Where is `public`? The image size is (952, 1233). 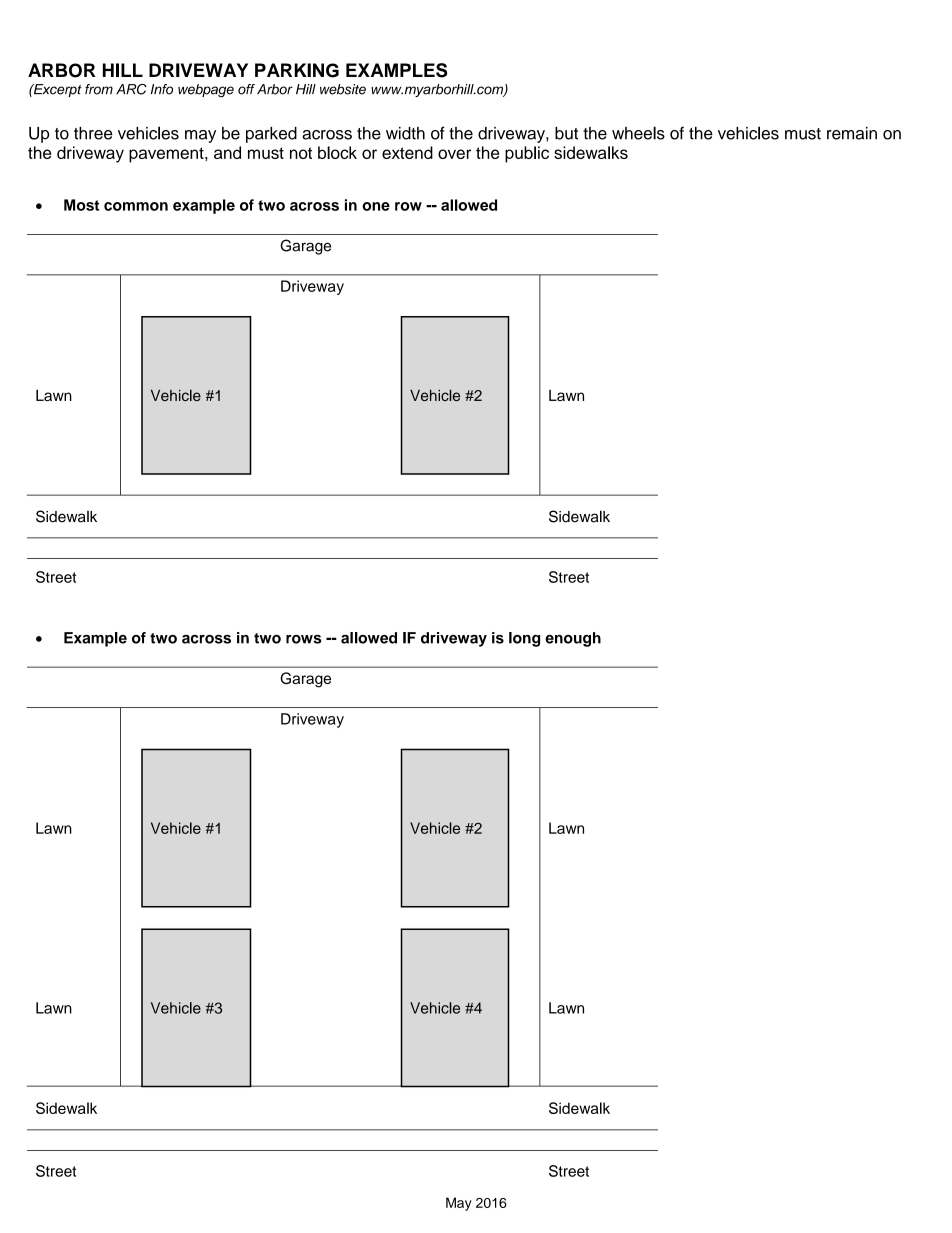
public is located at coordinates (527, 154).
